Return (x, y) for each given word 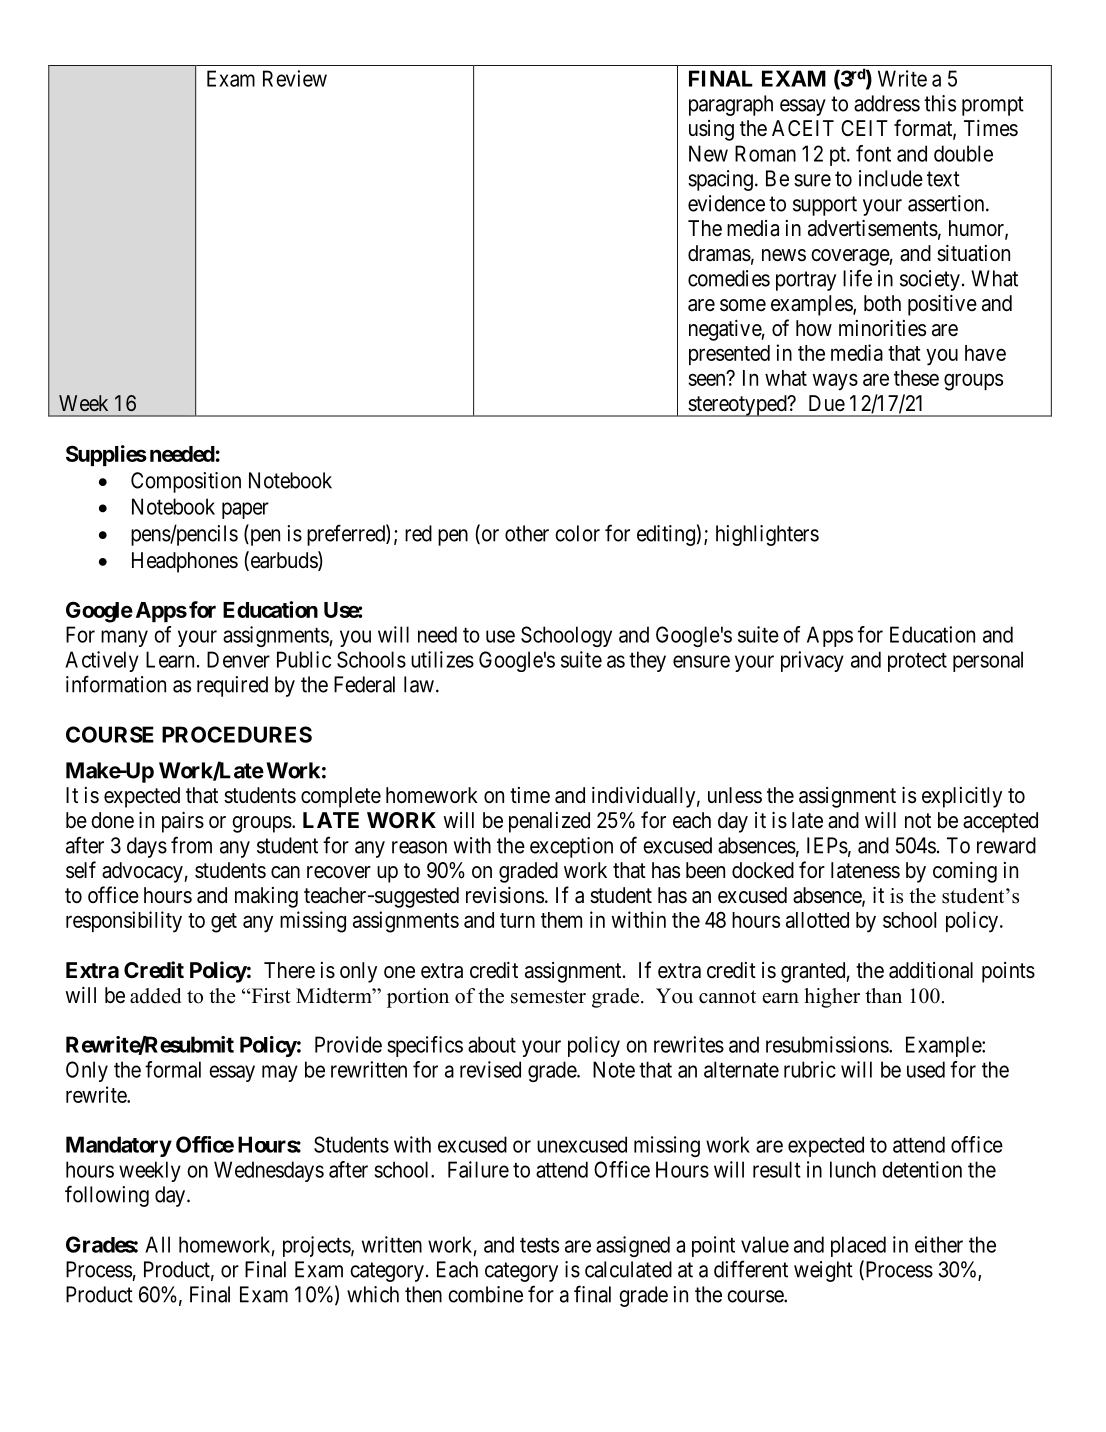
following (107, 1196)
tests (539, 1245)
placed (858, 1246)
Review (295, 78)
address (887, 103)
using (711, 130)
